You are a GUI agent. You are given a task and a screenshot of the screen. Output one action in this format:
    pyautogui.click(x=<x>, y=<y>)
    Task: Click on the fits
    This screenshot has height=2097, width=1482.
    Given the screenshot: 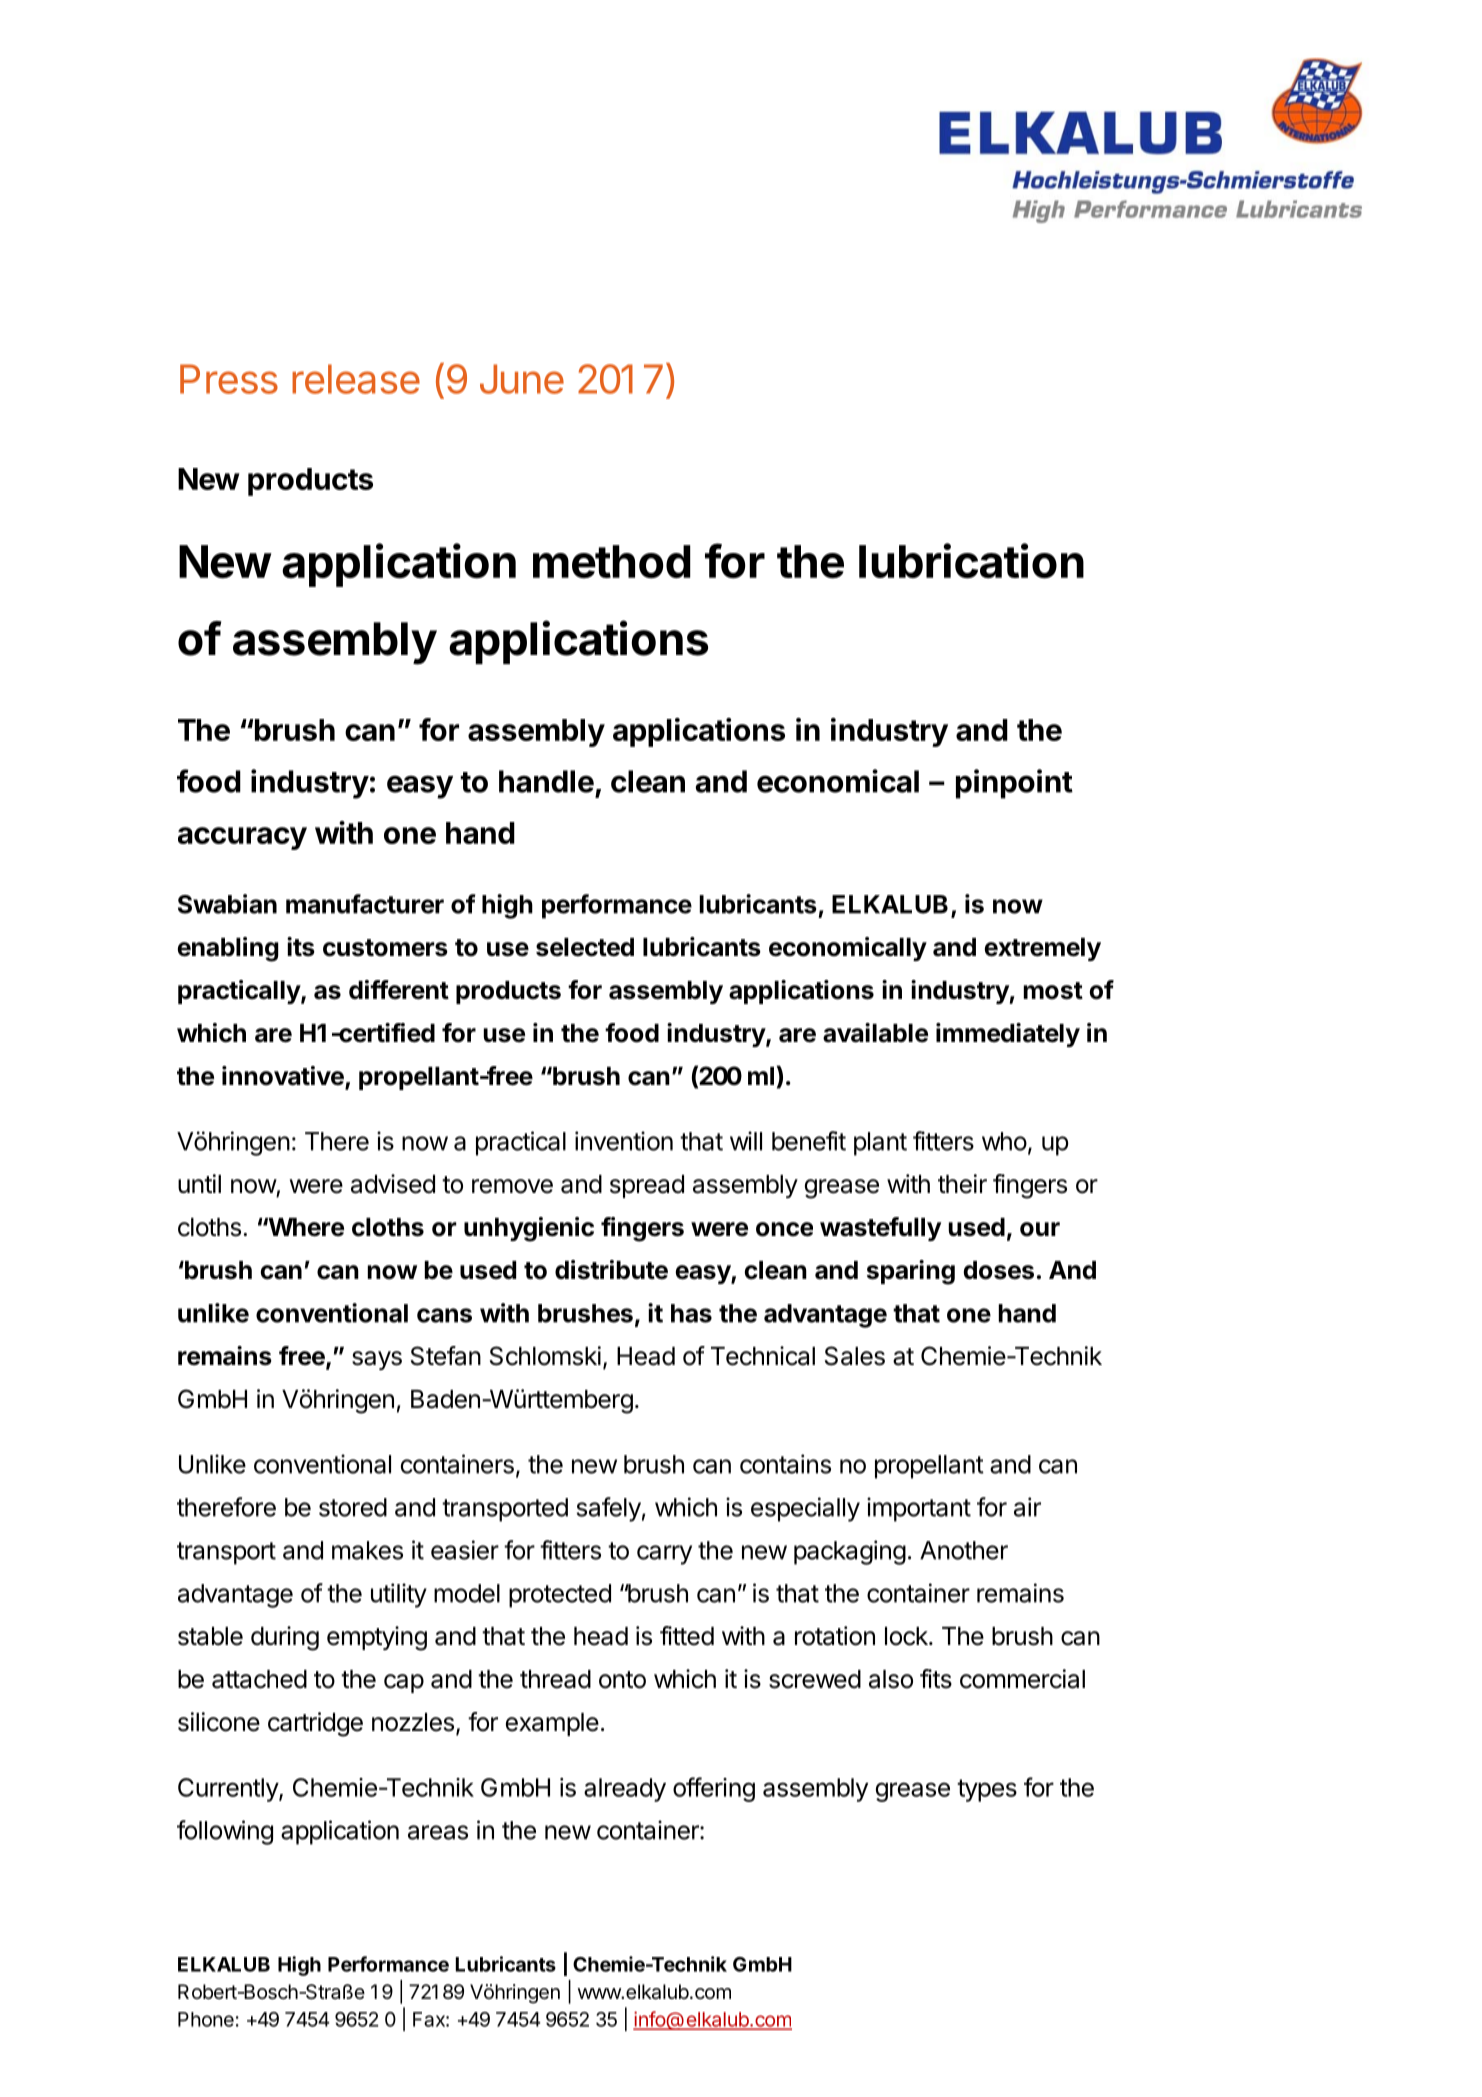 What is the action you would take?
    pyautogui.click(x=936, y=1679)
